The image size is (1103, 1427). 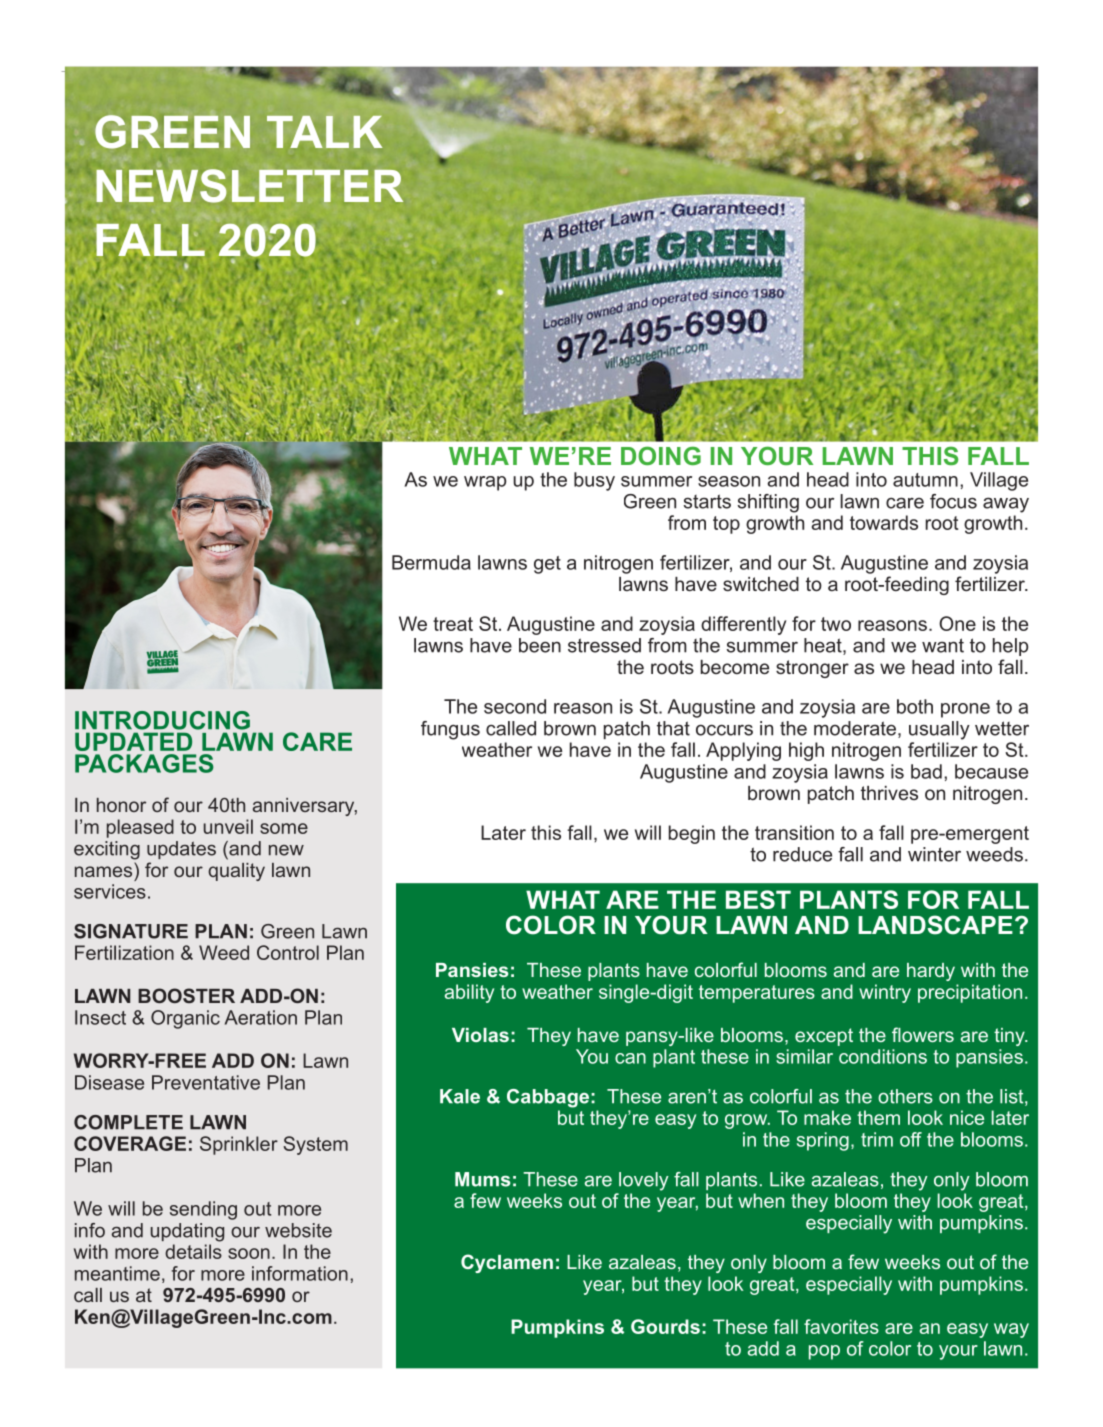 What do you see at coordinates (507, 1263) in the page?
I see `Cyclamen` at bounding box center [507, 1263].
